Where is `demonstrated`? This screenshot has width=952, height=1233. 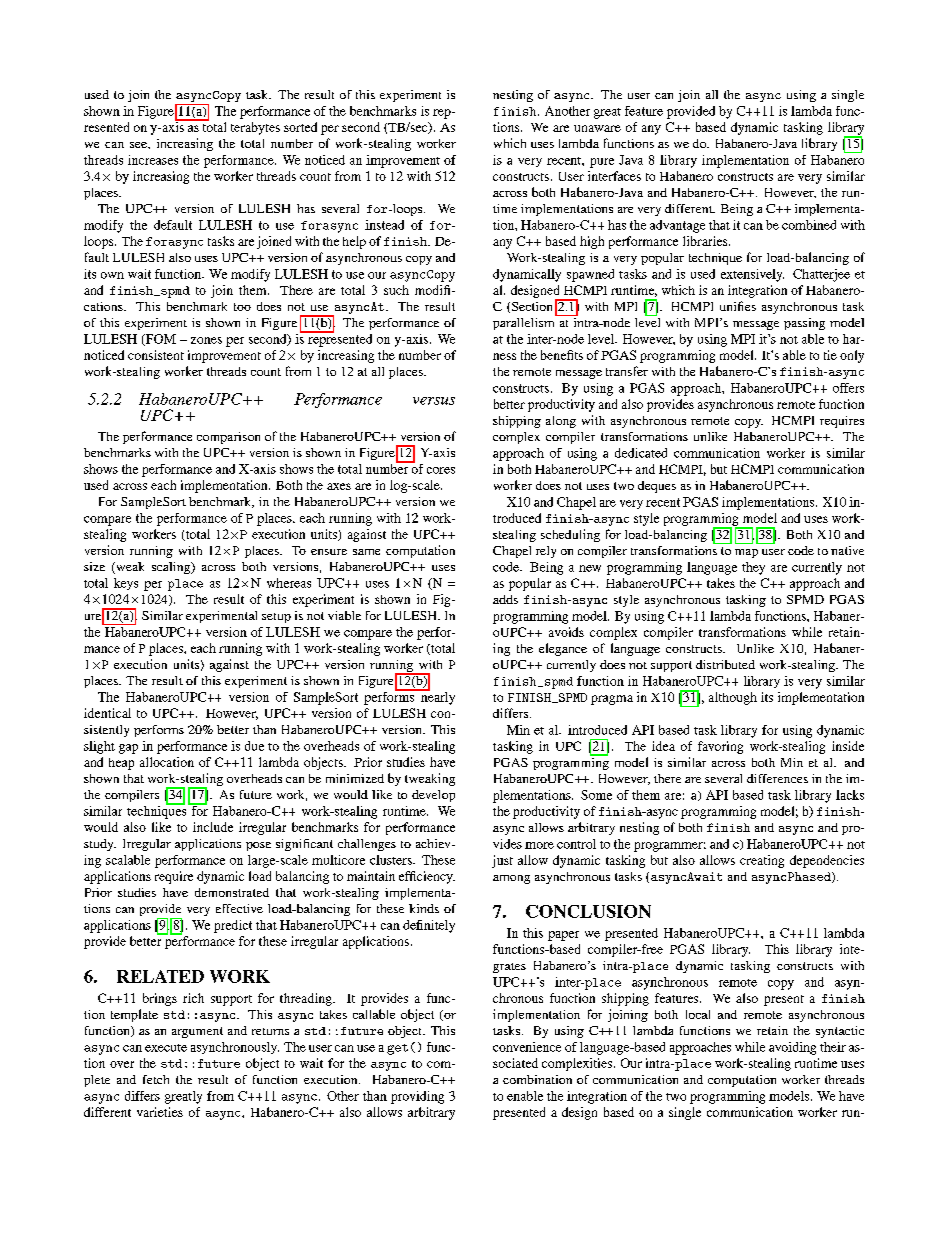
demonstrated is located at coordinates (232, 892).
